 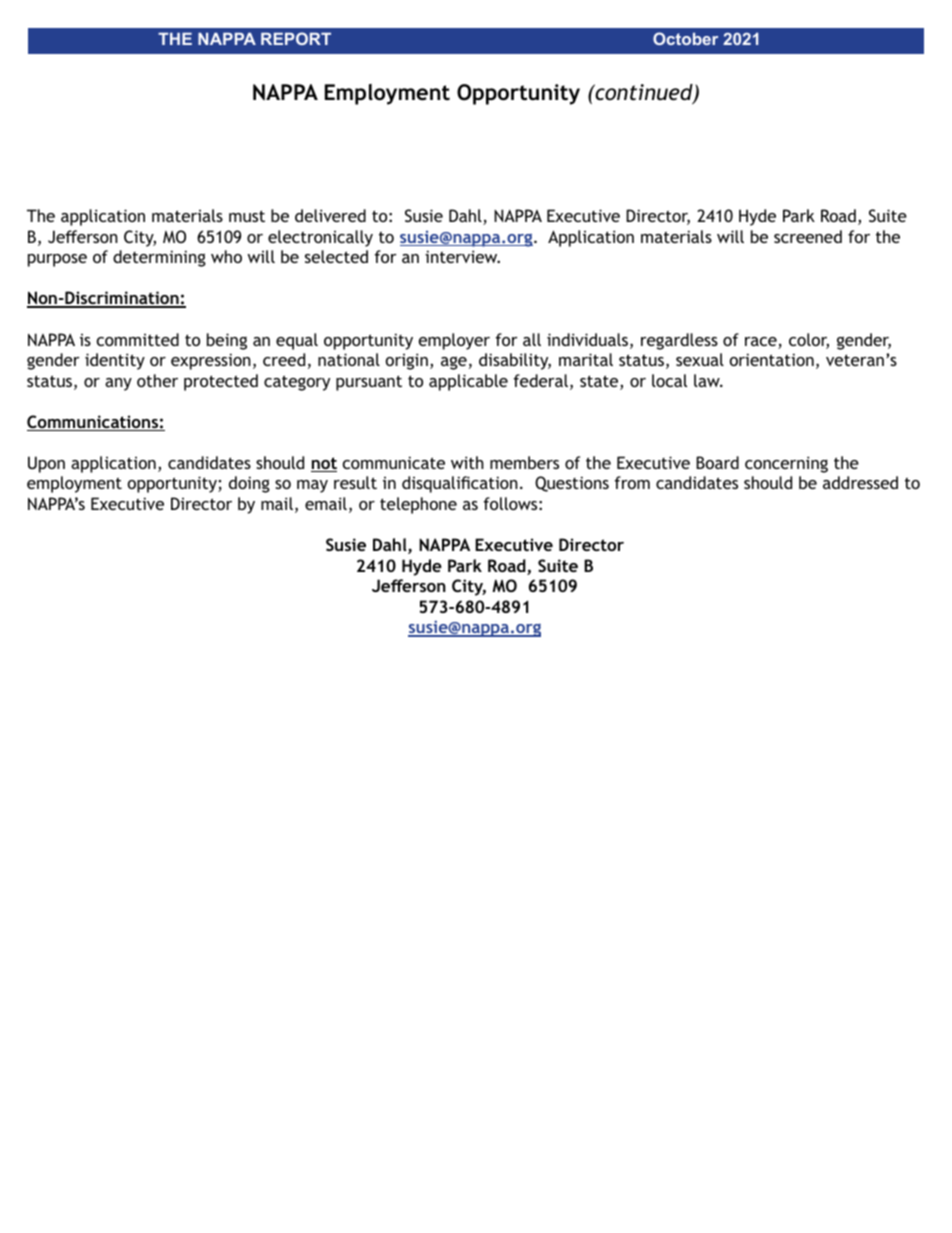 What do you see at coordinates (460, 484) in the screenshot?
I see `disqualification` at bounding box center [460, 484].
